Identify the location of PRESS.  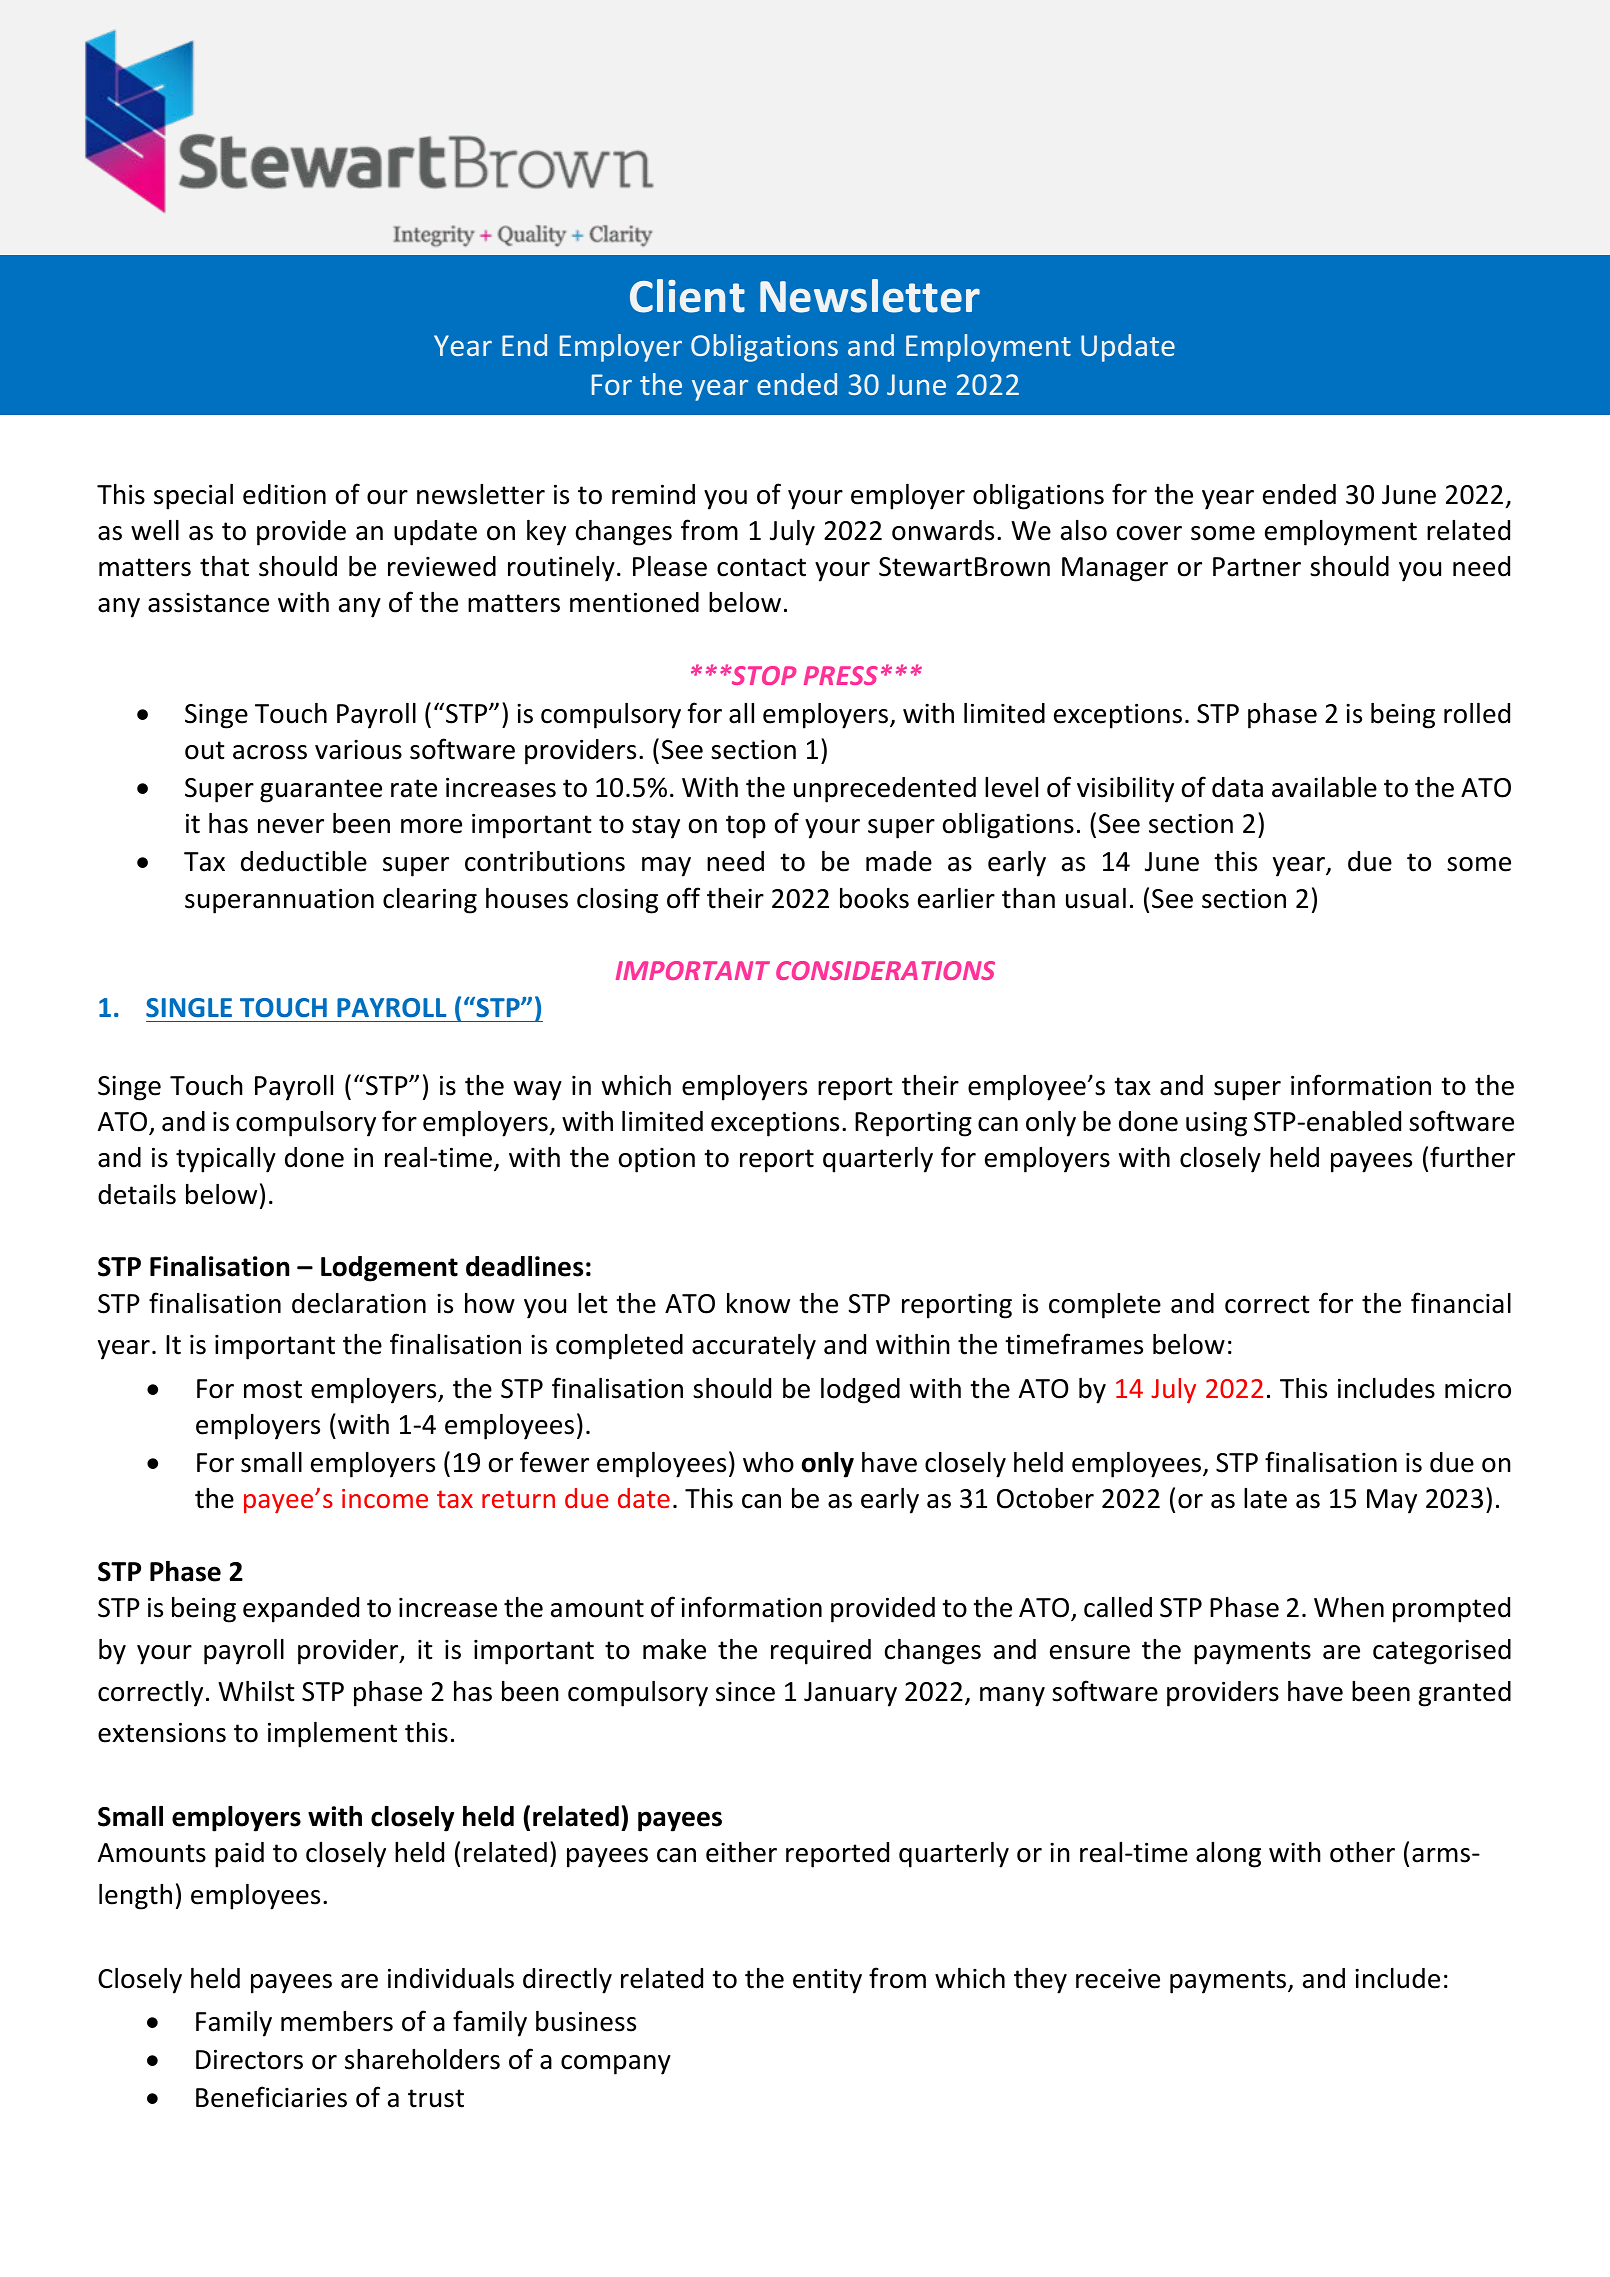
(841, 675).
